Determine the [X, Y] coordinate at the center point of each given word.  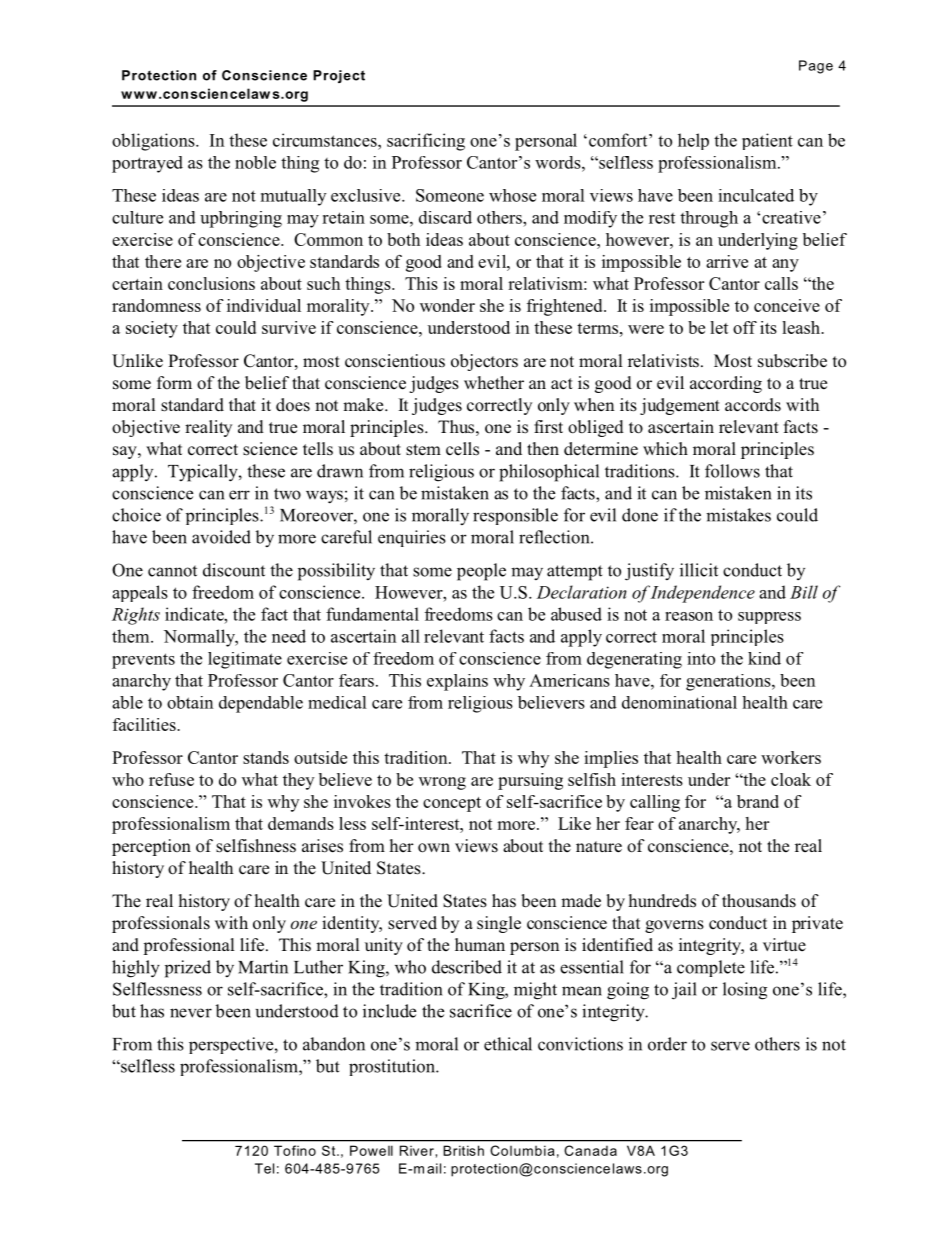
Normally [201, 638]
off [745, 327]
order [667, 1044]
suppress [769, 618]
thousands [759, 901]
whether [494, 383]
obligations [154, 142]
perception [151, 847]
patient [767, 141]
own [434, 848]
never [191, 1013]
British [463, 1150]
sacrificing [426, 142]
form [174, 382]
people [481, 572]
